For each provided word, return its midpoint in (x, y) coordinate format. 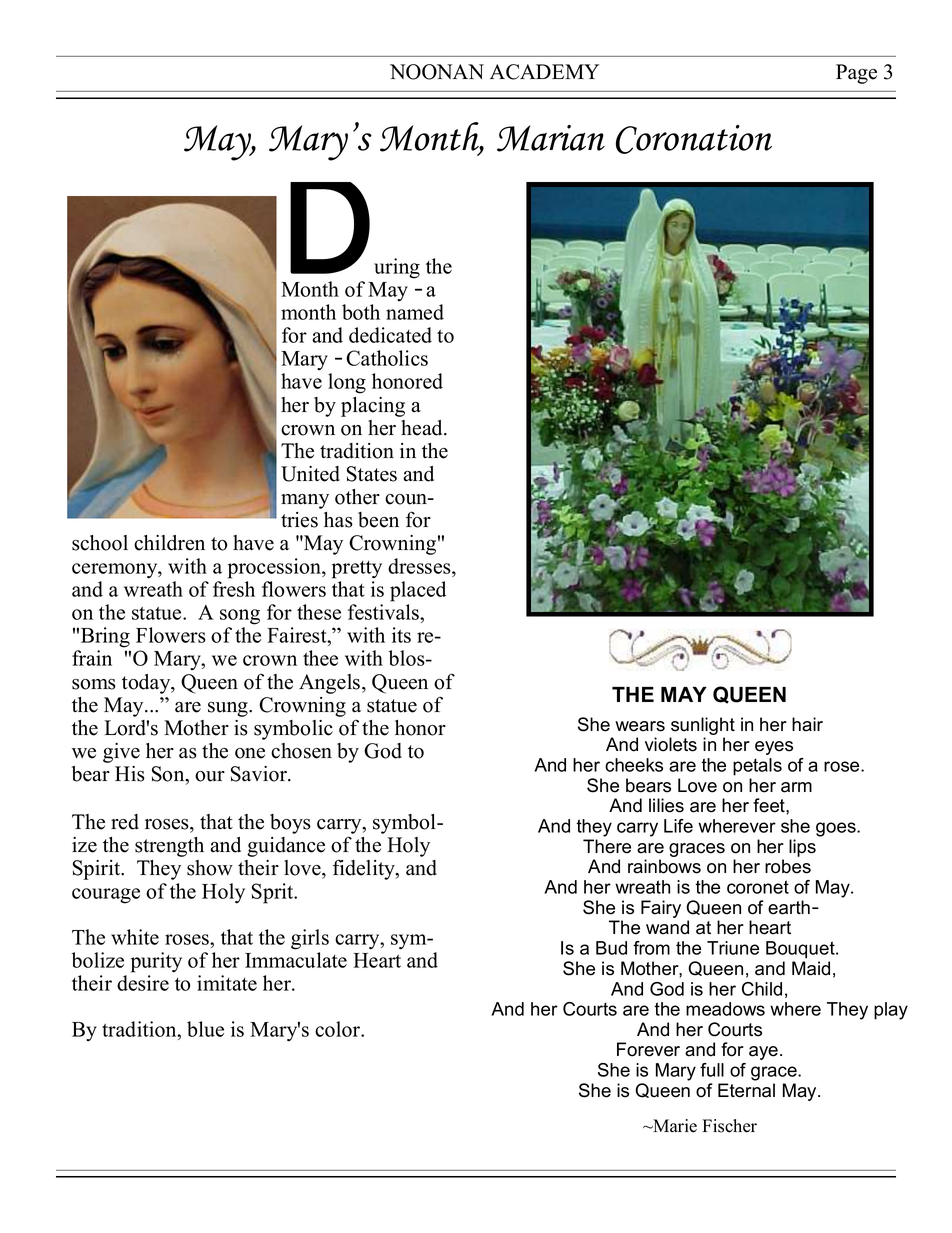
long (347, 383)
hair (807, 724)
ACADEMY (544, 72)
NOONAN (437, 72)
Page (856, 74)
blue (205, 1029)
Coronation (694, 139)
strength (169, 847)
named (415, 312)
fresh (234, 589)
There (607, 846)
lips (802, 848)
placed (418, 591)
